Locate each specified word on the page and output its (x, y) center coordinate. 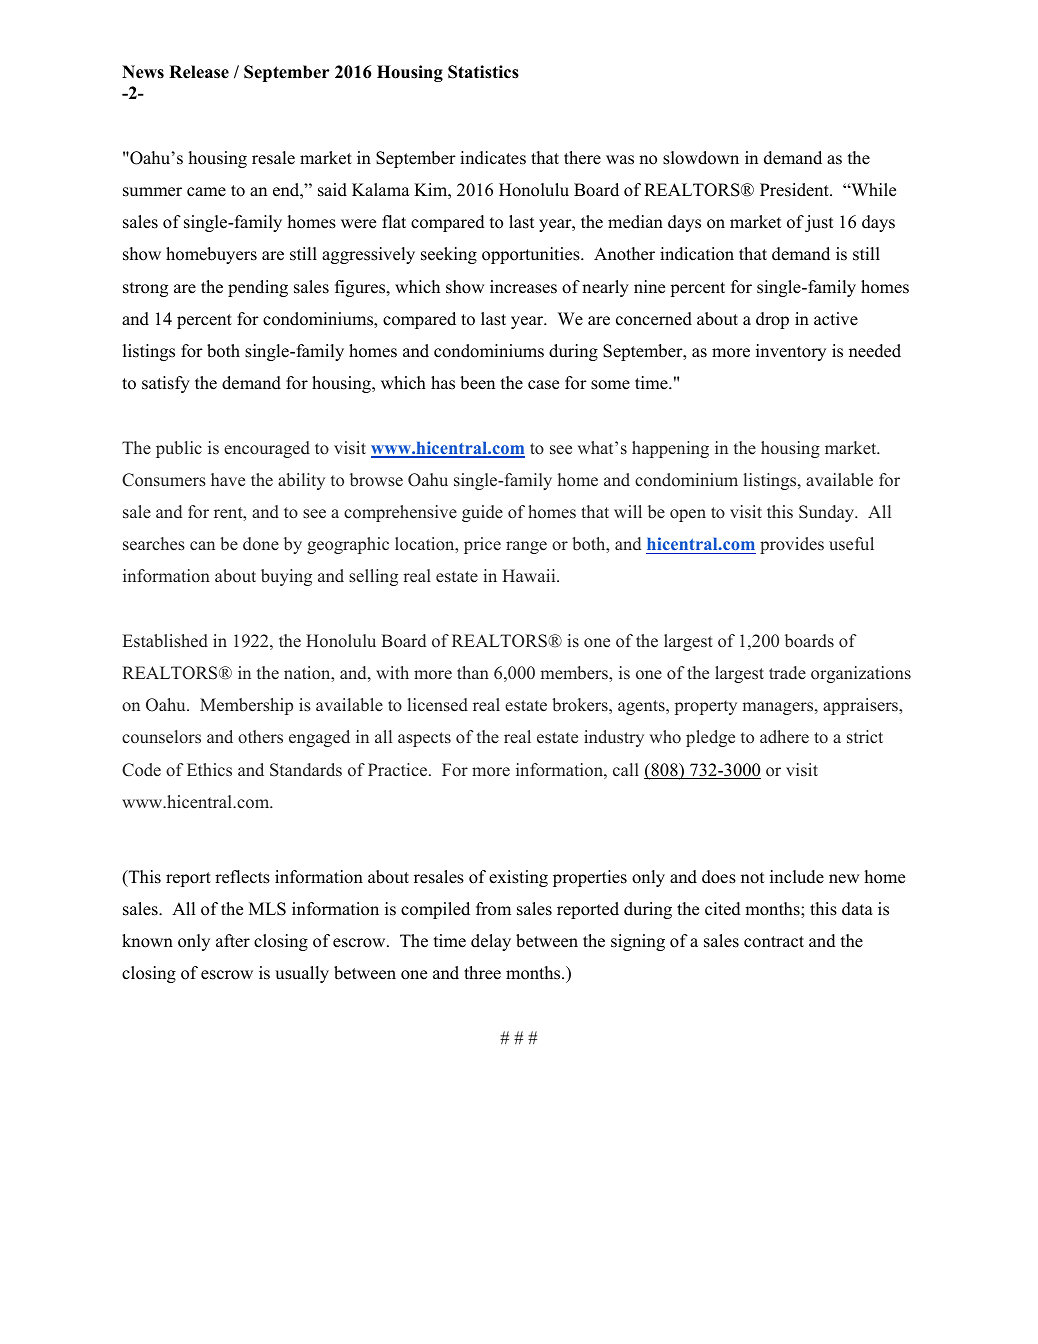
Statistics (483, 72)
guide (482, 513)
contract (774, 942)
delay (491, 942)
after (233, 941)
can (202, 545)
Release (199, 72)
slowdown (701, 158)
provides (792, 545)
